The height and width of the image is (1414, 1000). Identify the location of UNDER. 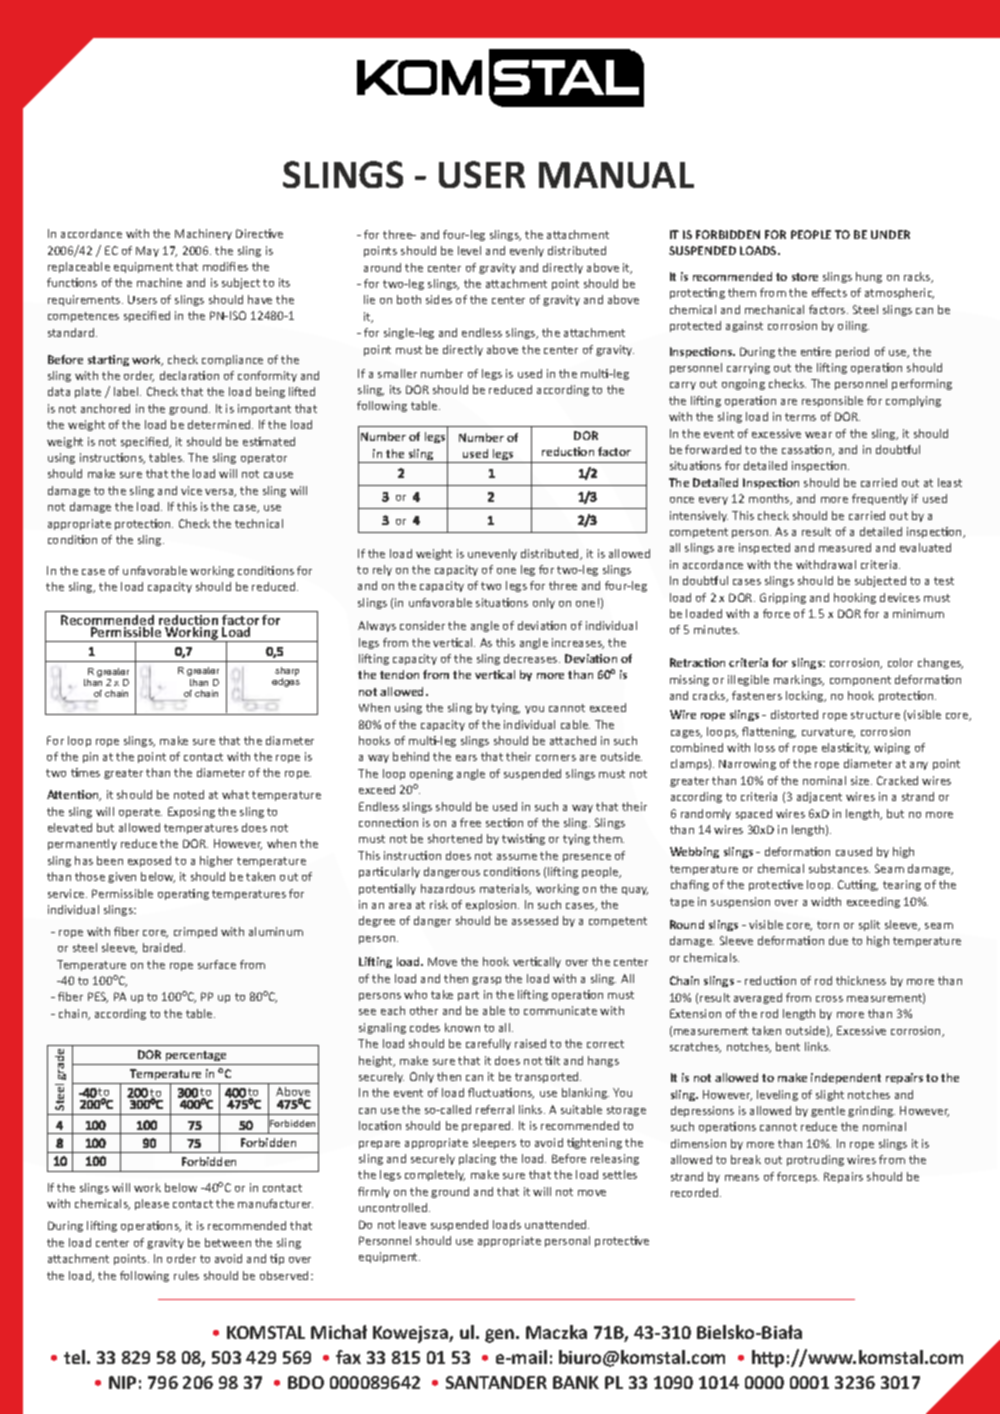
(890, 234).
